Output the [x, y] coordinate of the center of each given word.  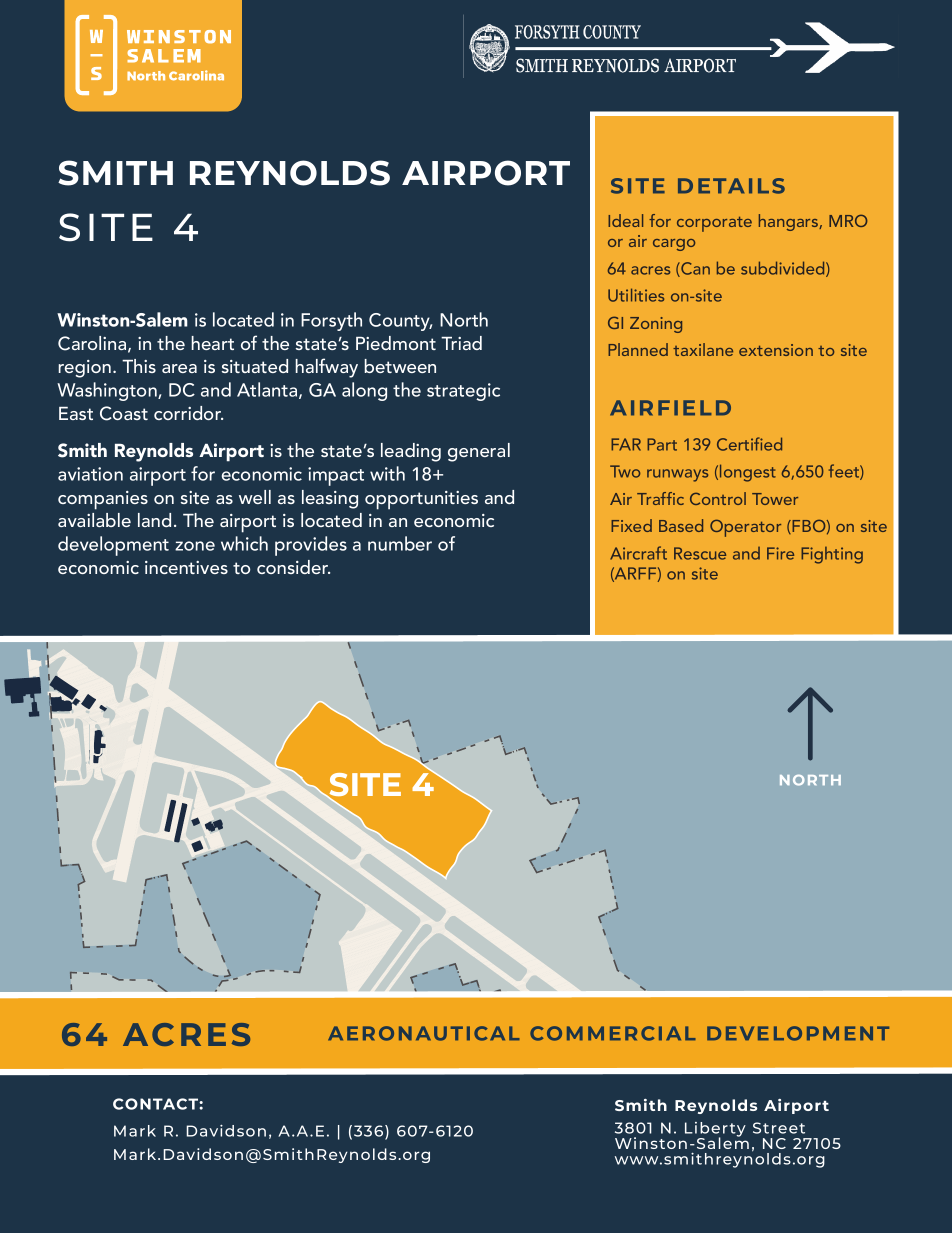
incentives [186, 567]
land [154, 520]
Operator [745, 528]
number [400, 543]
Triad [461, 343]
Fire [780, 553]
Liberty [715, 1130]
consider [293, 567]
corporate [714, 224]
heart [213, 343]
